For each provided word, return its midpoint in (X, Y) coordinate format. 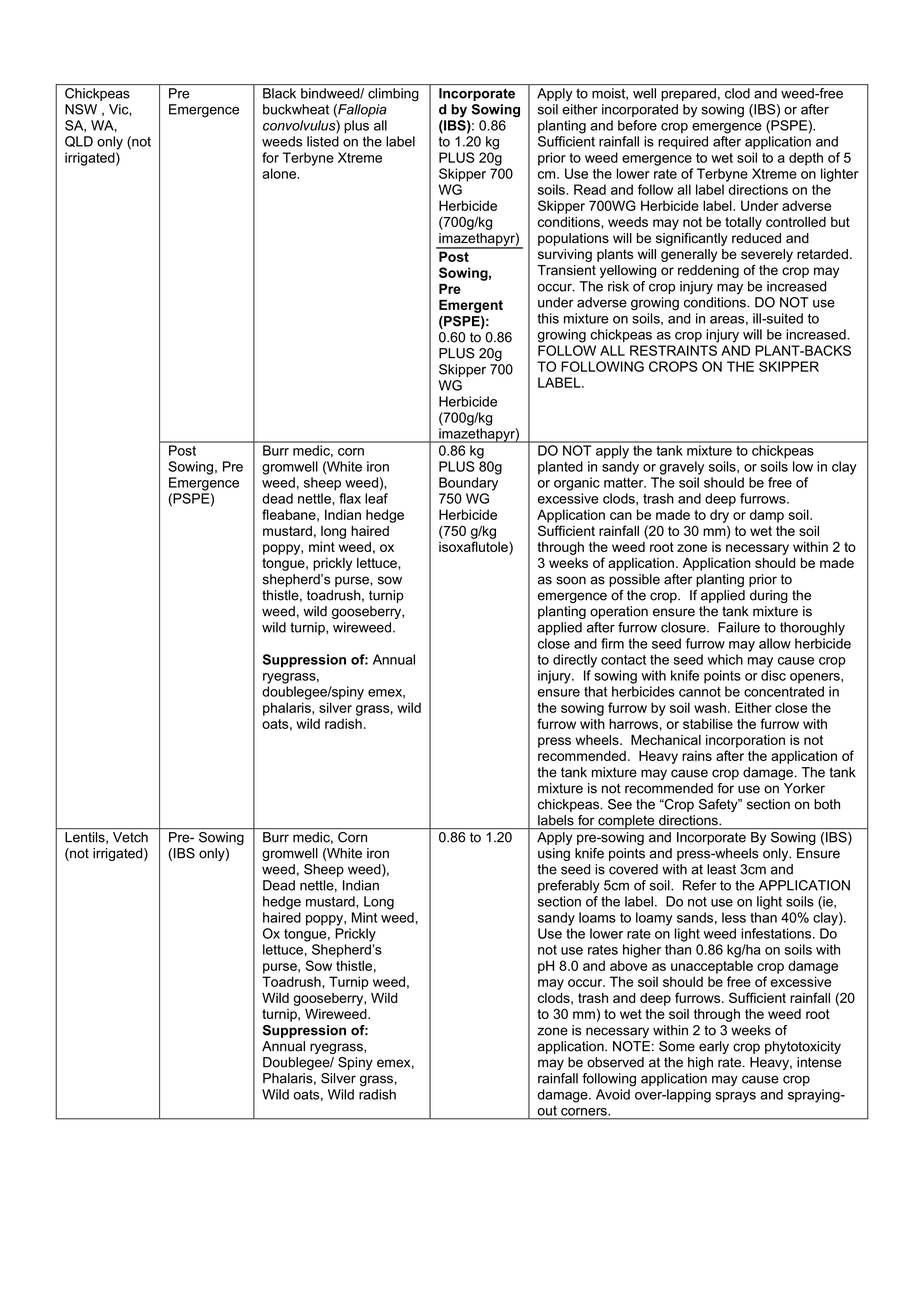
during (769, 596)
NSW (81, 109)
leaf (376, 498)
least (721, 869)
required (683, 142)
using (554, 854)
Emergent (471, 306)
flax (350, 498)
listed (323, 141)
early (714, 1047)
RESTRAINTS (673, 350)
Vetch (130, 837)
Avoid (613, 1094)
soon (571, 580)
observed (615, 1062)
